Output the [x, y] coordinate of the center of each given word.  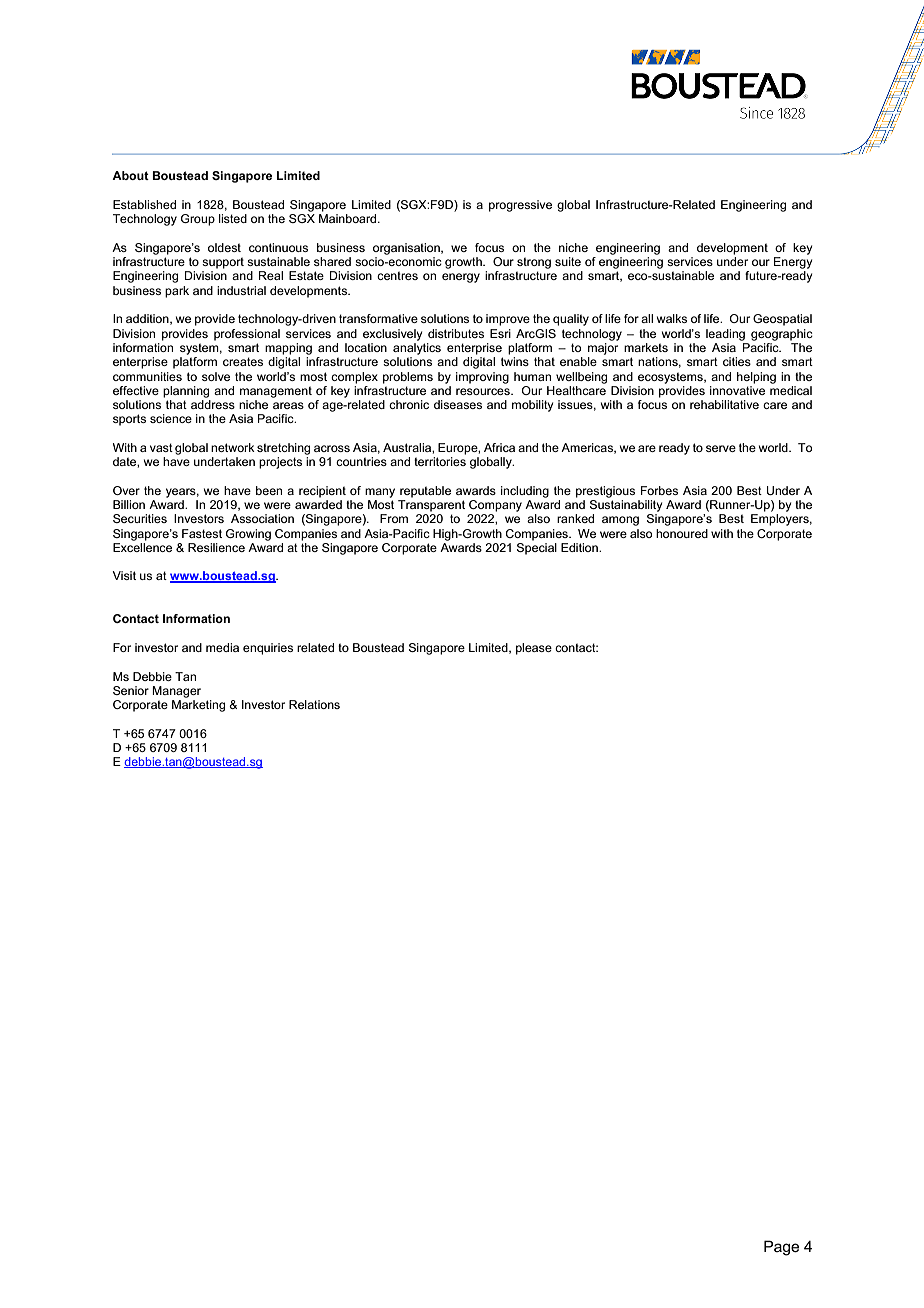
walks [672, 318]
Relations [314, 704]
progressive [520, 206]
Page [781, 1248]
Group [198, 220]
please [534, 649]
